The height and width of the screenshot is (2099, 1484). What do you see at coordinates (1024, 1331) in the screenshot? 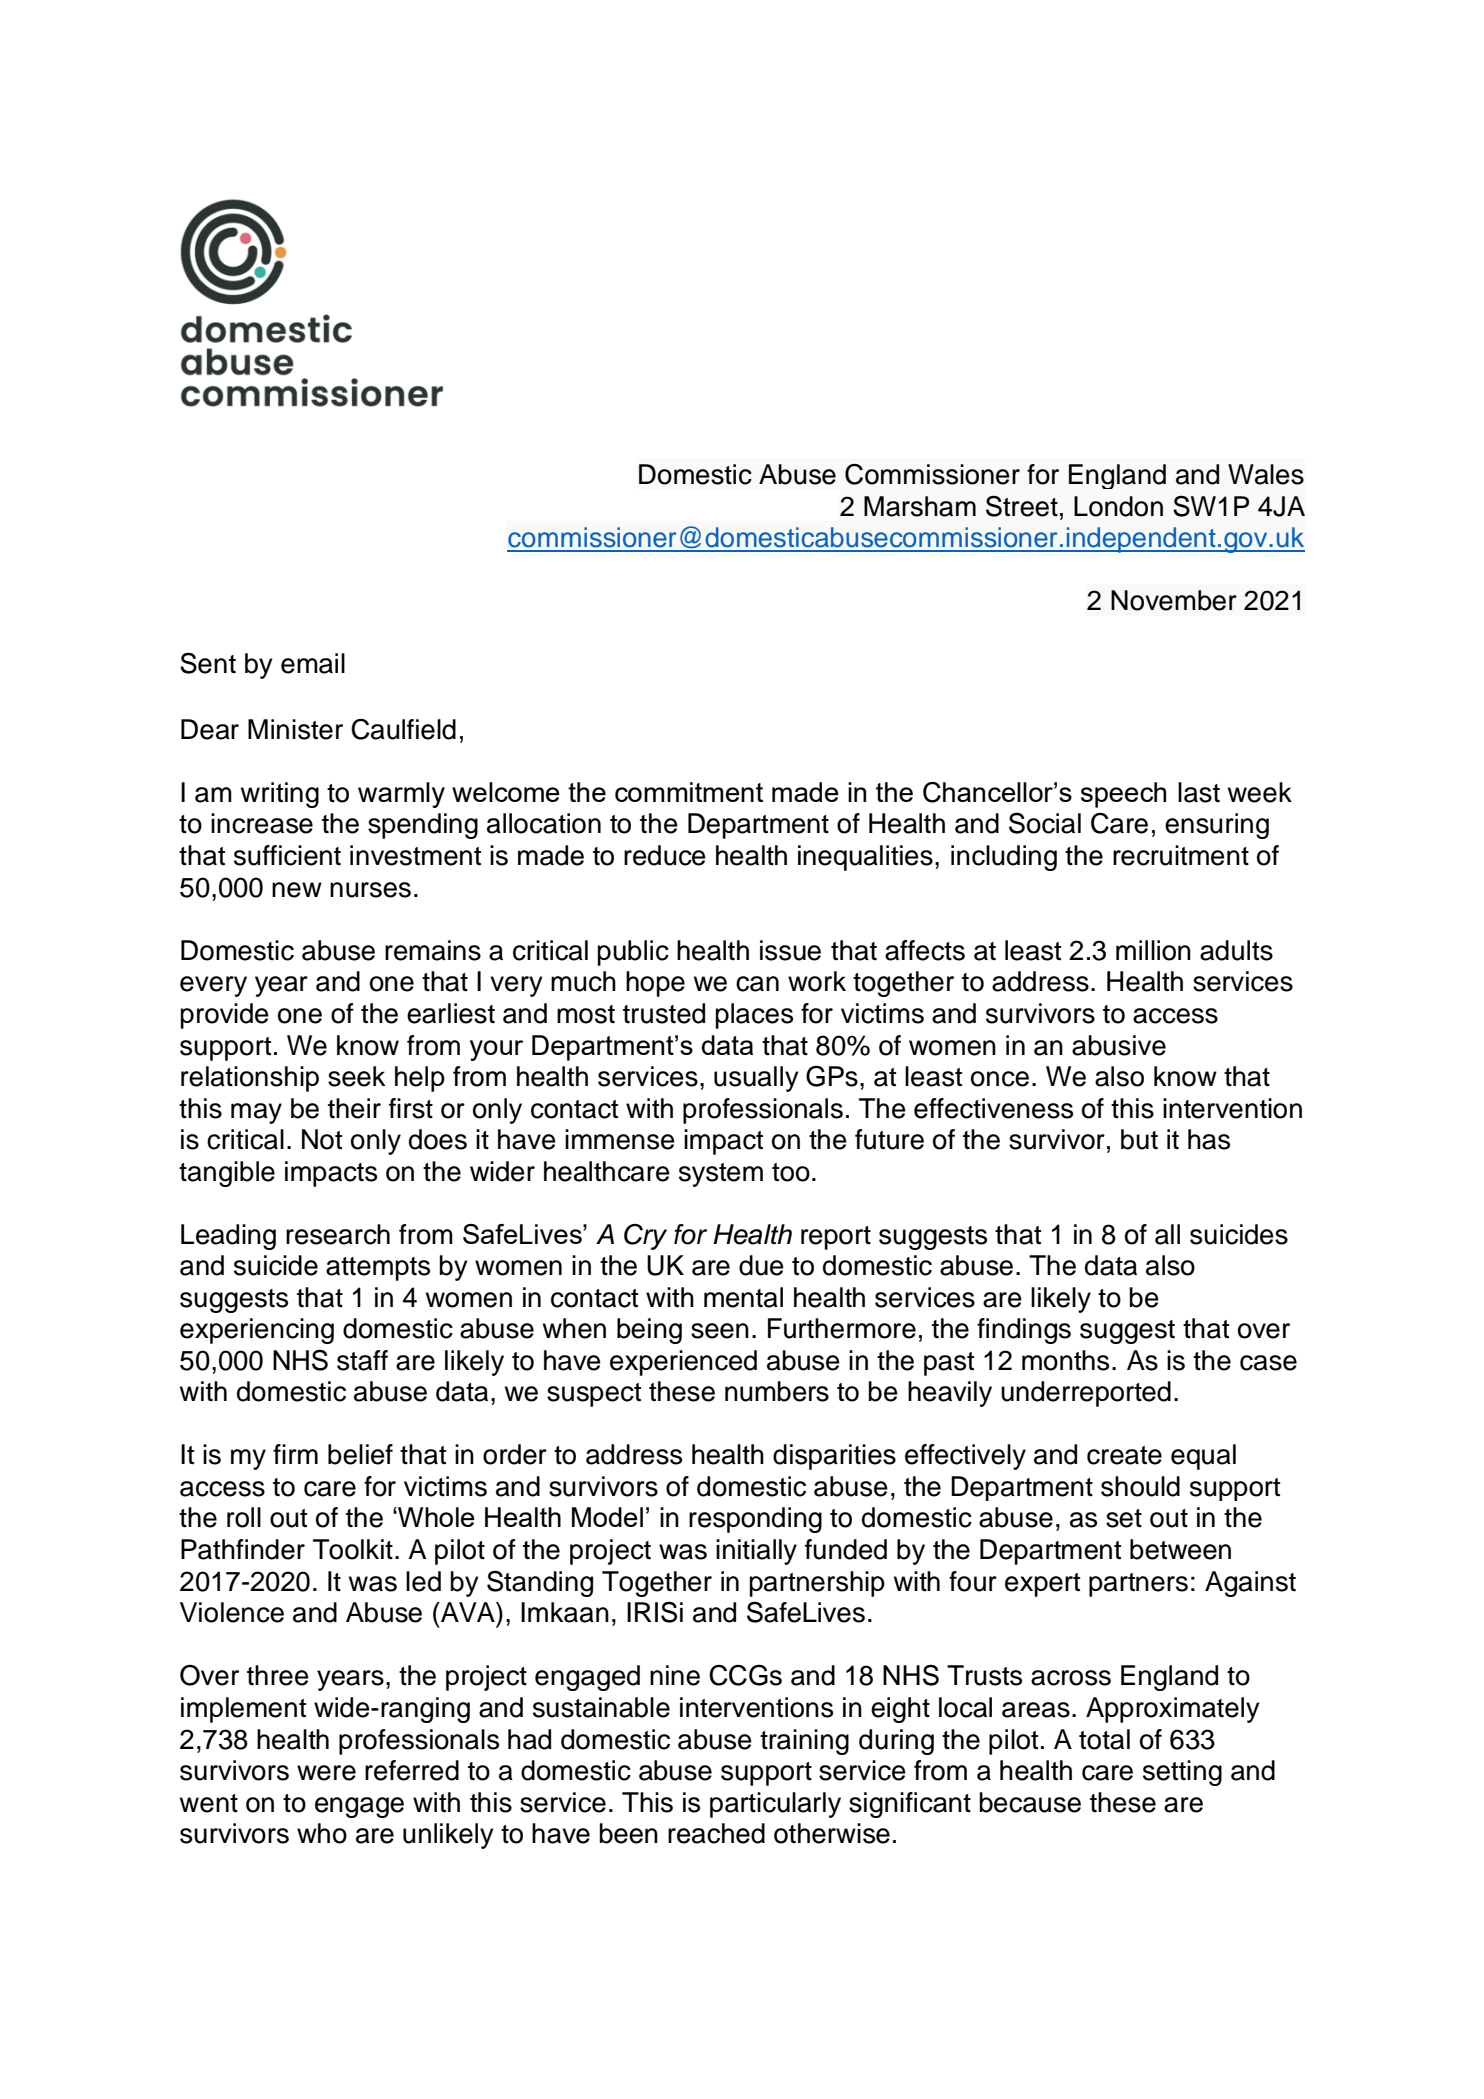
I see `findings` at bounding box center [1024, 1331].
